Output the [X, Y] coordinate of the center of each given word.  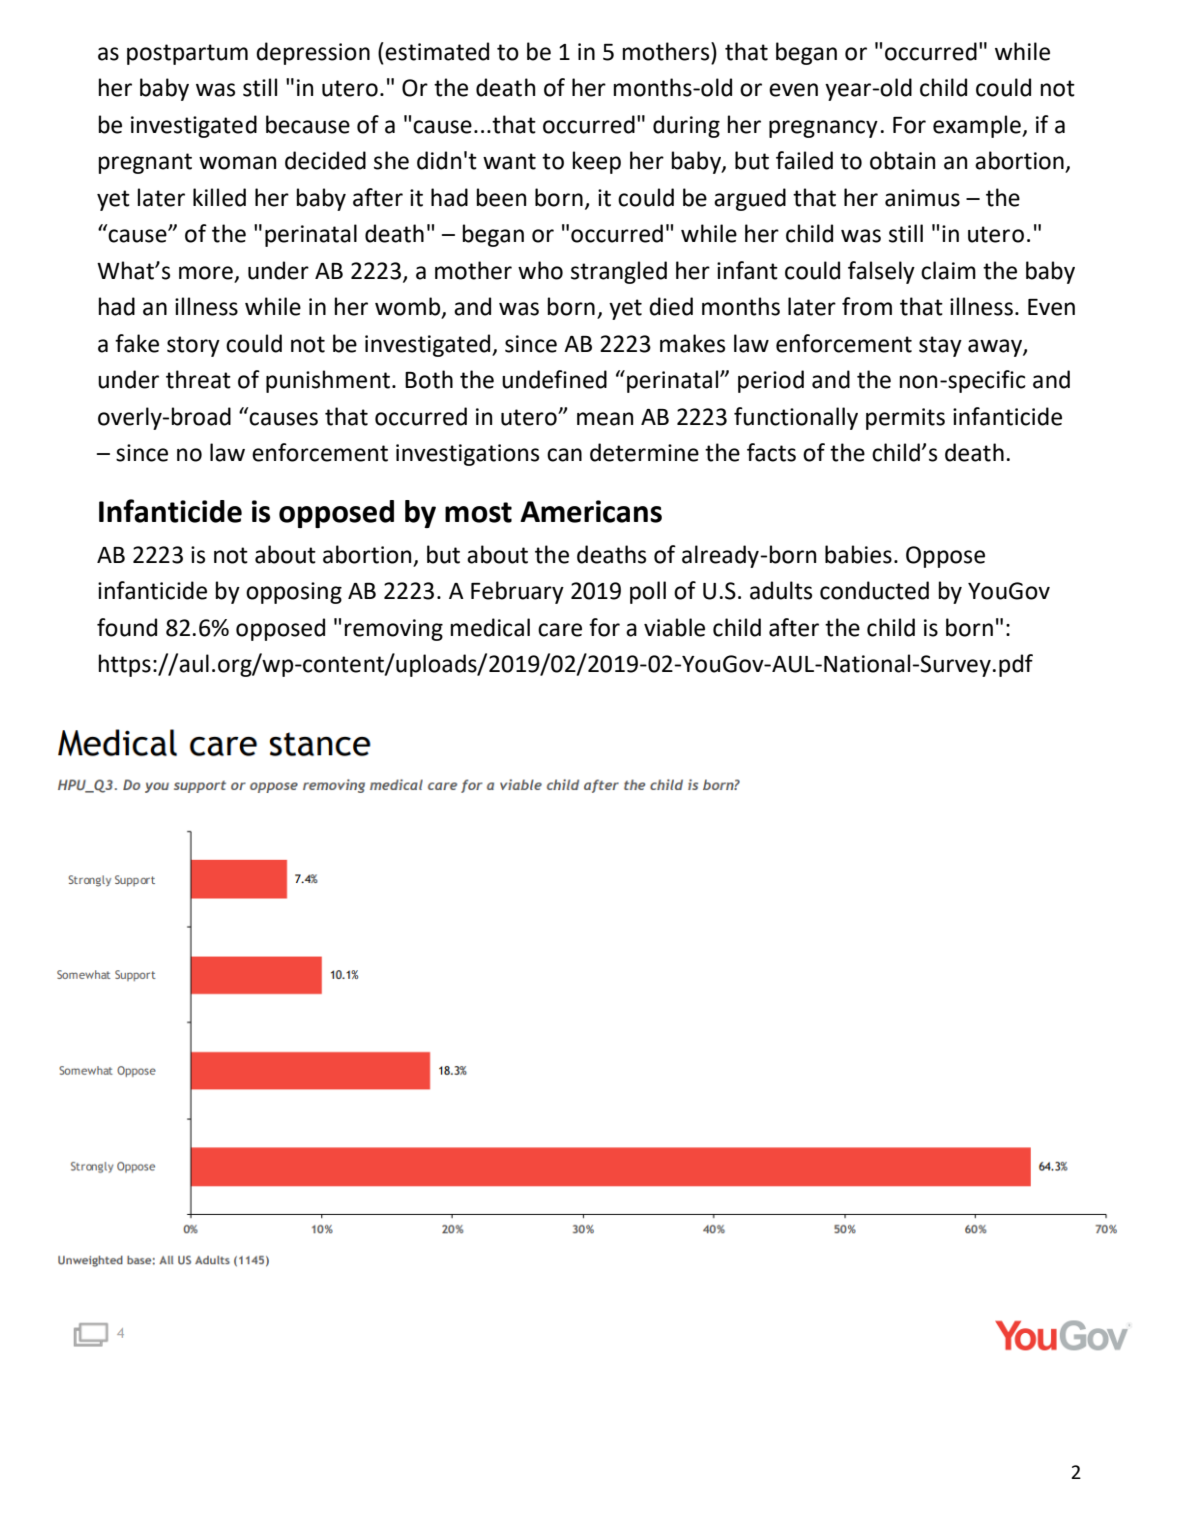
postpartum [187, 54]
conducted [874, 590]
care [560, 630]
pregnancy [823, 129]
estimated [437, 51]
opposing [294, 593]
